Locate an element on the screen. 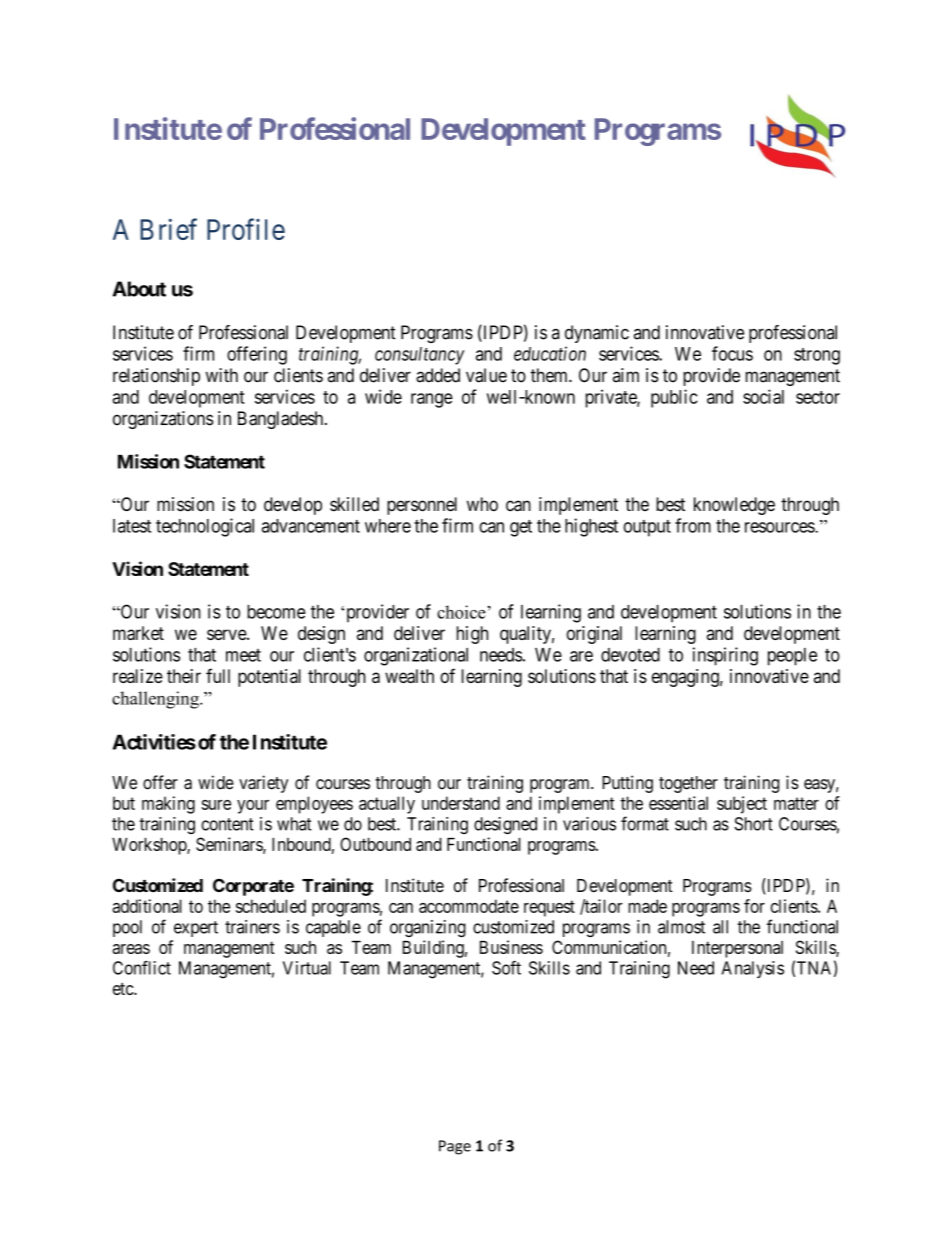 The image size is (952, 1233). consultancy is located at coordinates (419, 356).
